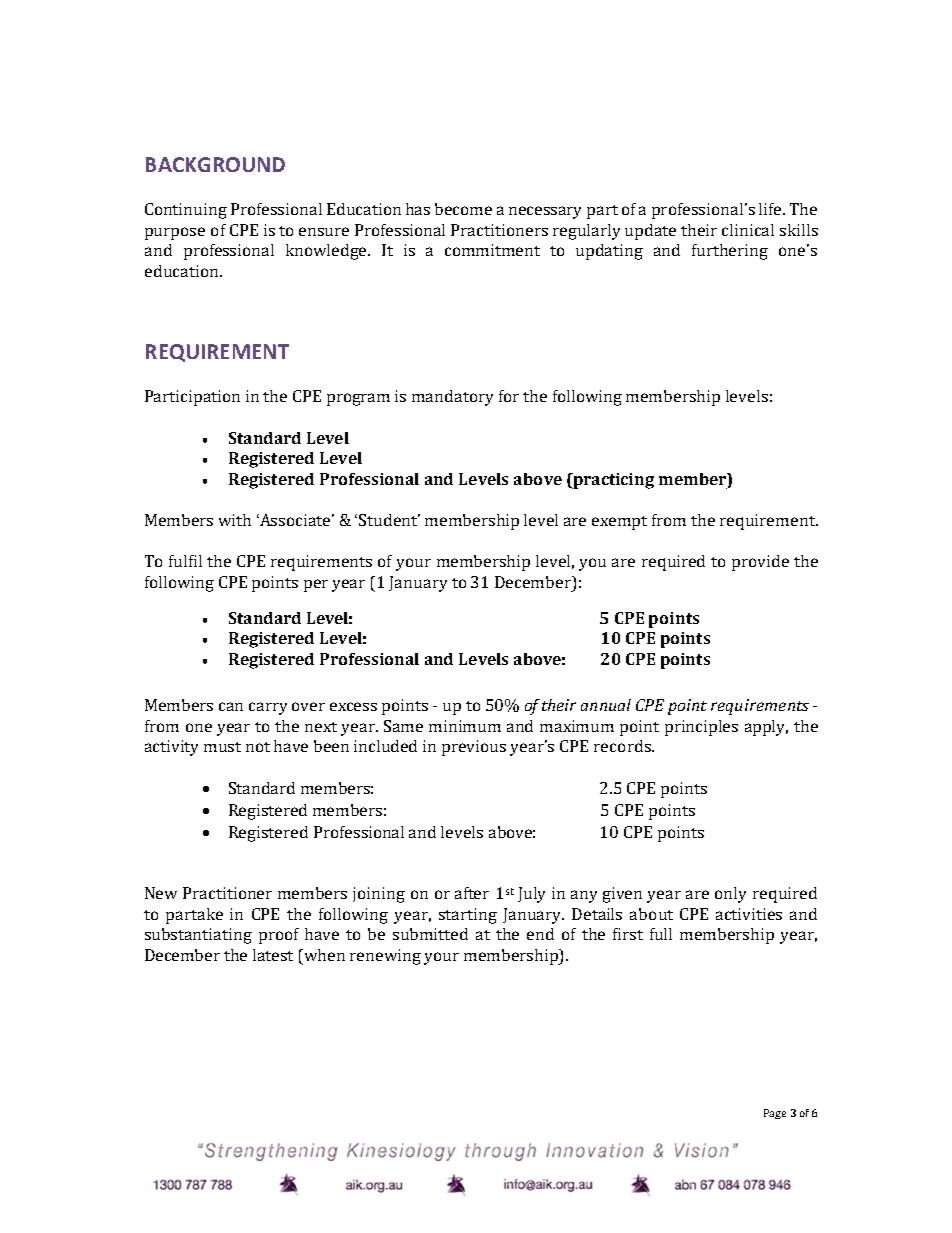 The image size is (952, 1233). I want to click on principles, so click(701, 728).
